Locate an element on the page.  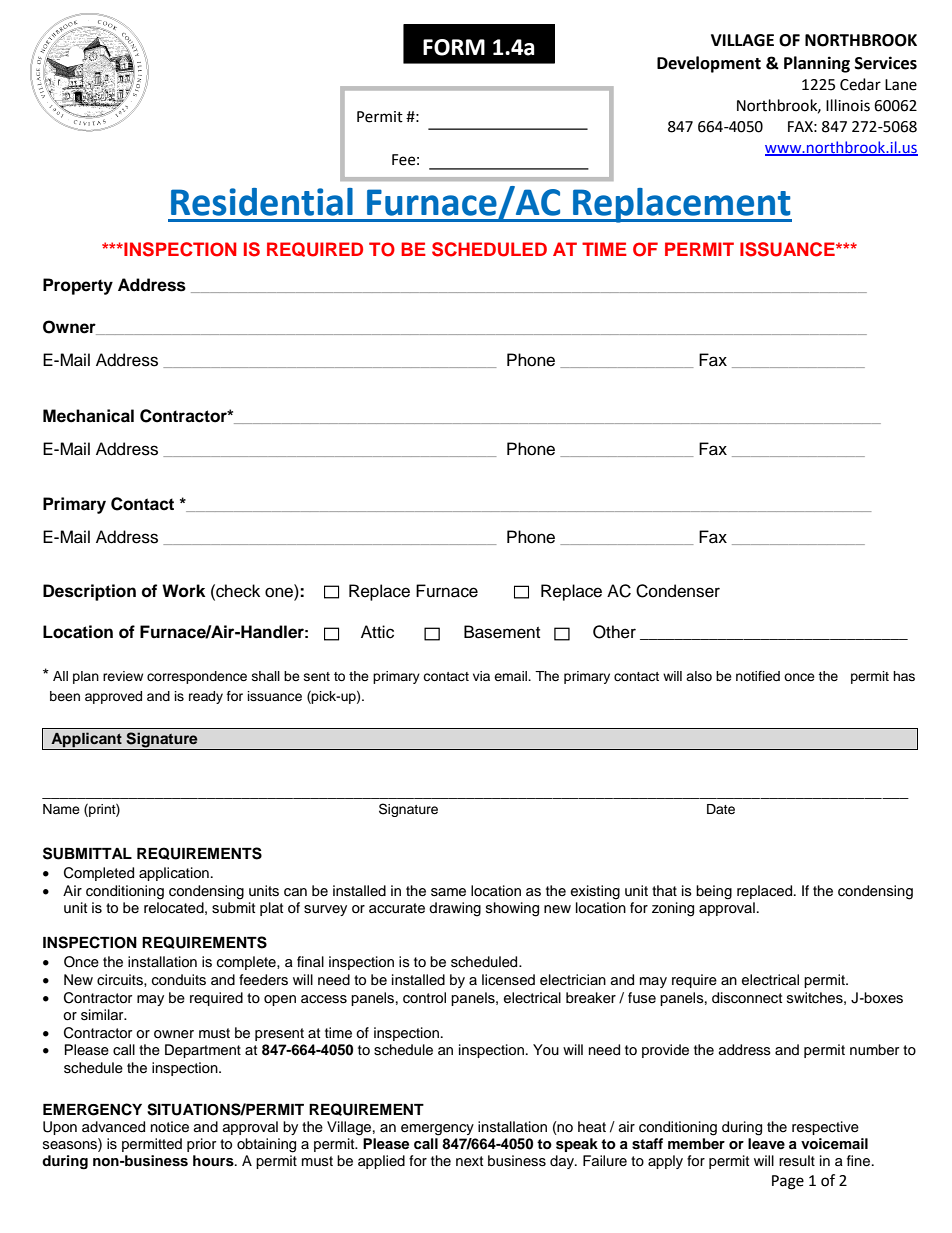
being is located at coordinates (714, 892).
